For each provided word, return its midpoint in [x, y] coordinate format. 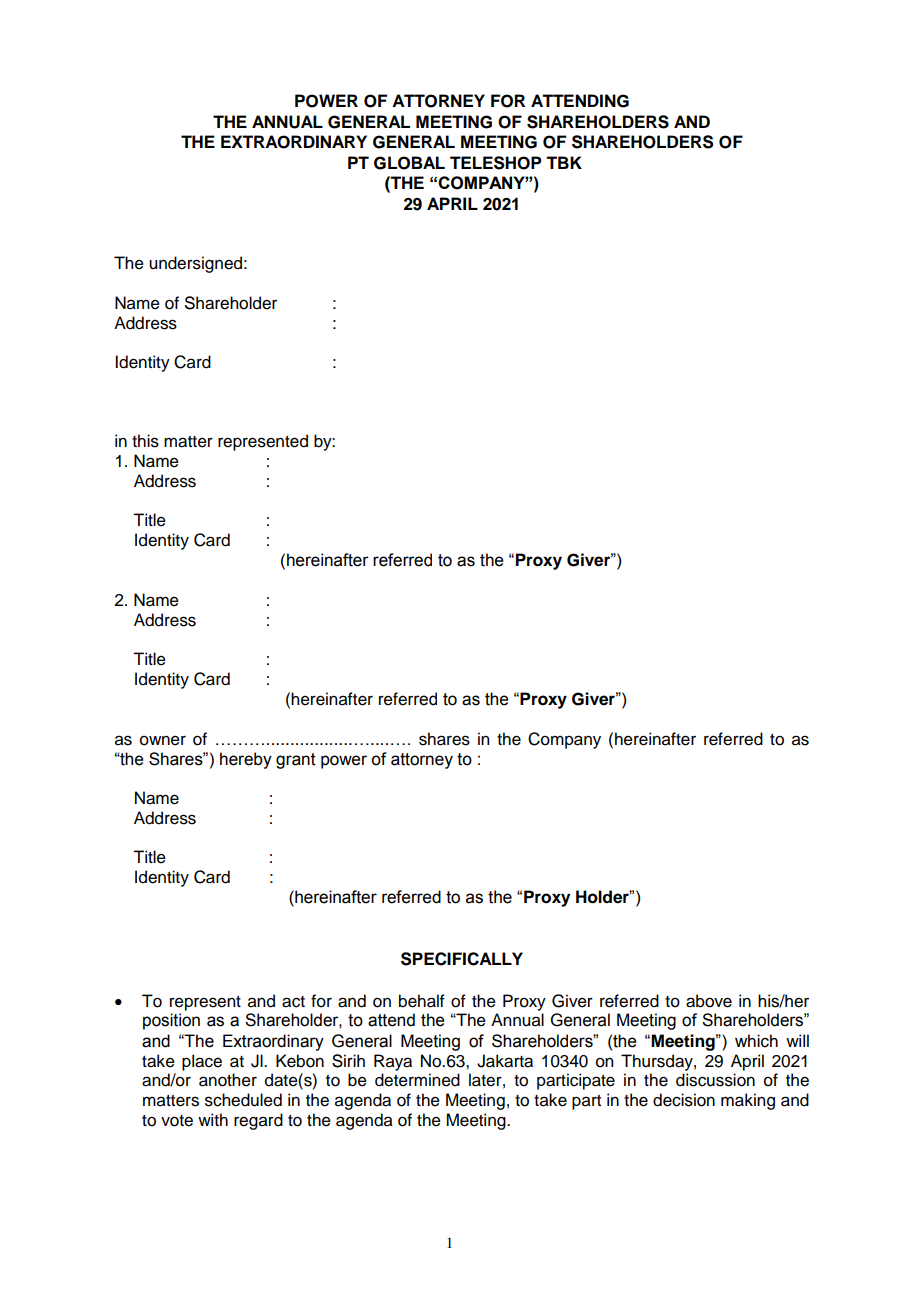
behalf [422, 1001]
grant [296, 761]
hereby [246, 760]
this [145, 441]
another [228, 1080]
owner [163, 740]
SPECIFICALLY [462, 959]
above [709, 1001]
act [293, 1002]
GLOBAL [409, 163]
